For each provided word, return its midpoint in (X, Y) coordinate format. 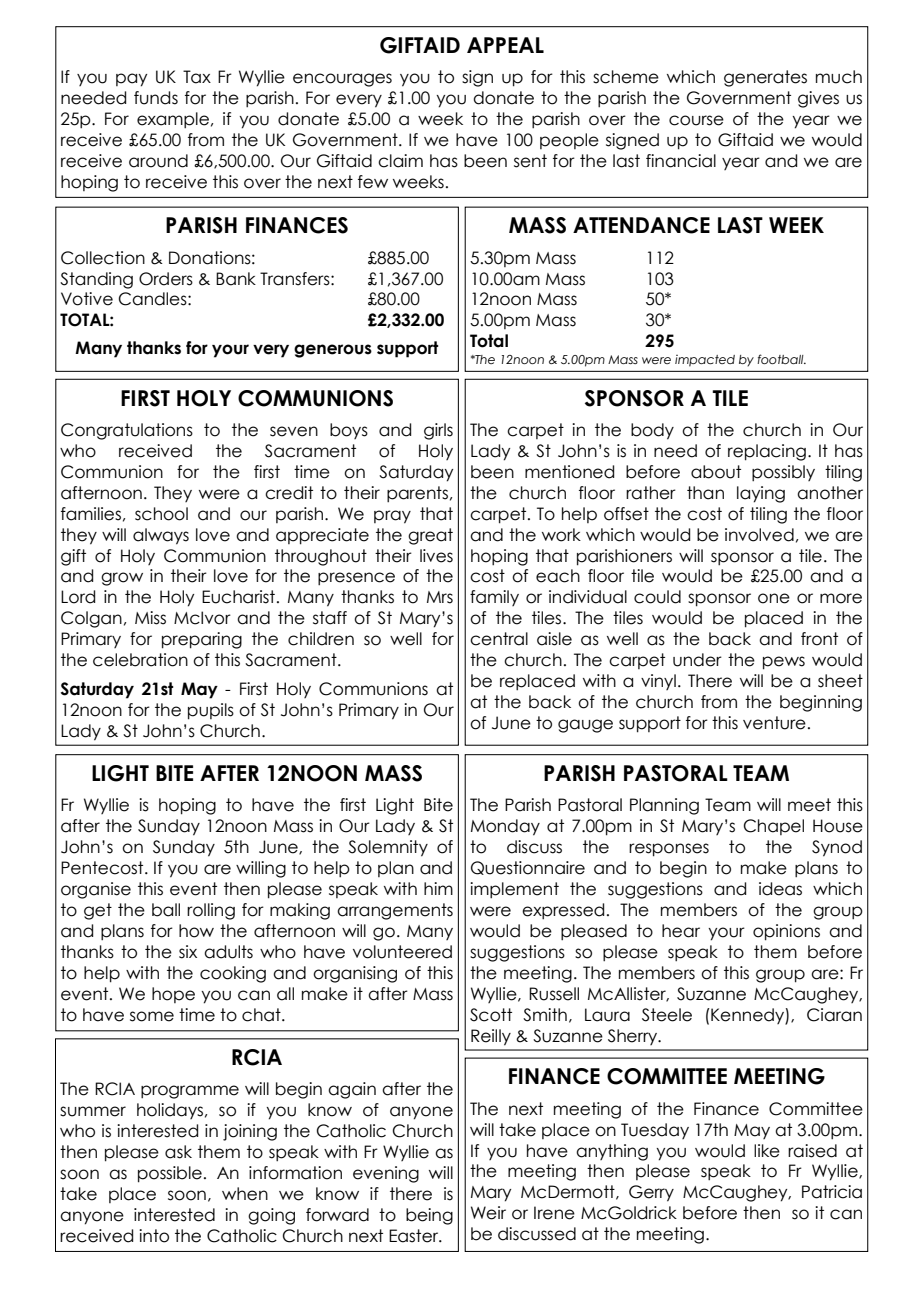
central (499, 639)
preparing (202, 640)
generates (765, 78)
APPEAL (505, 45)
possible (170, 1174)
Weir (488, 1213)
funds (156, 98)
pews (784, 663)
